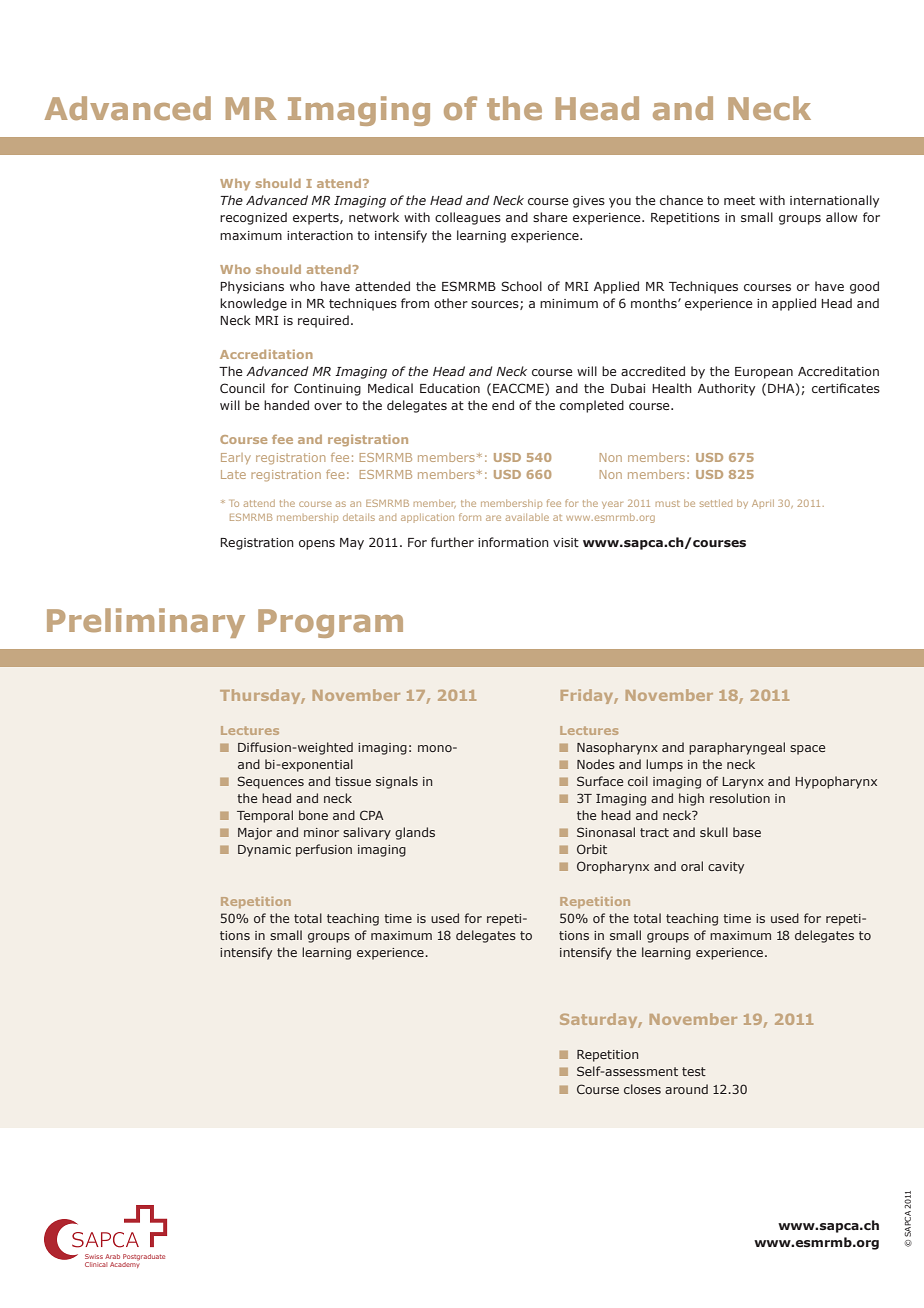 The image size is (924, 1308). Describe the element at coordinates (468, 218) in the screenshot. I see `colleagues` at that location.
